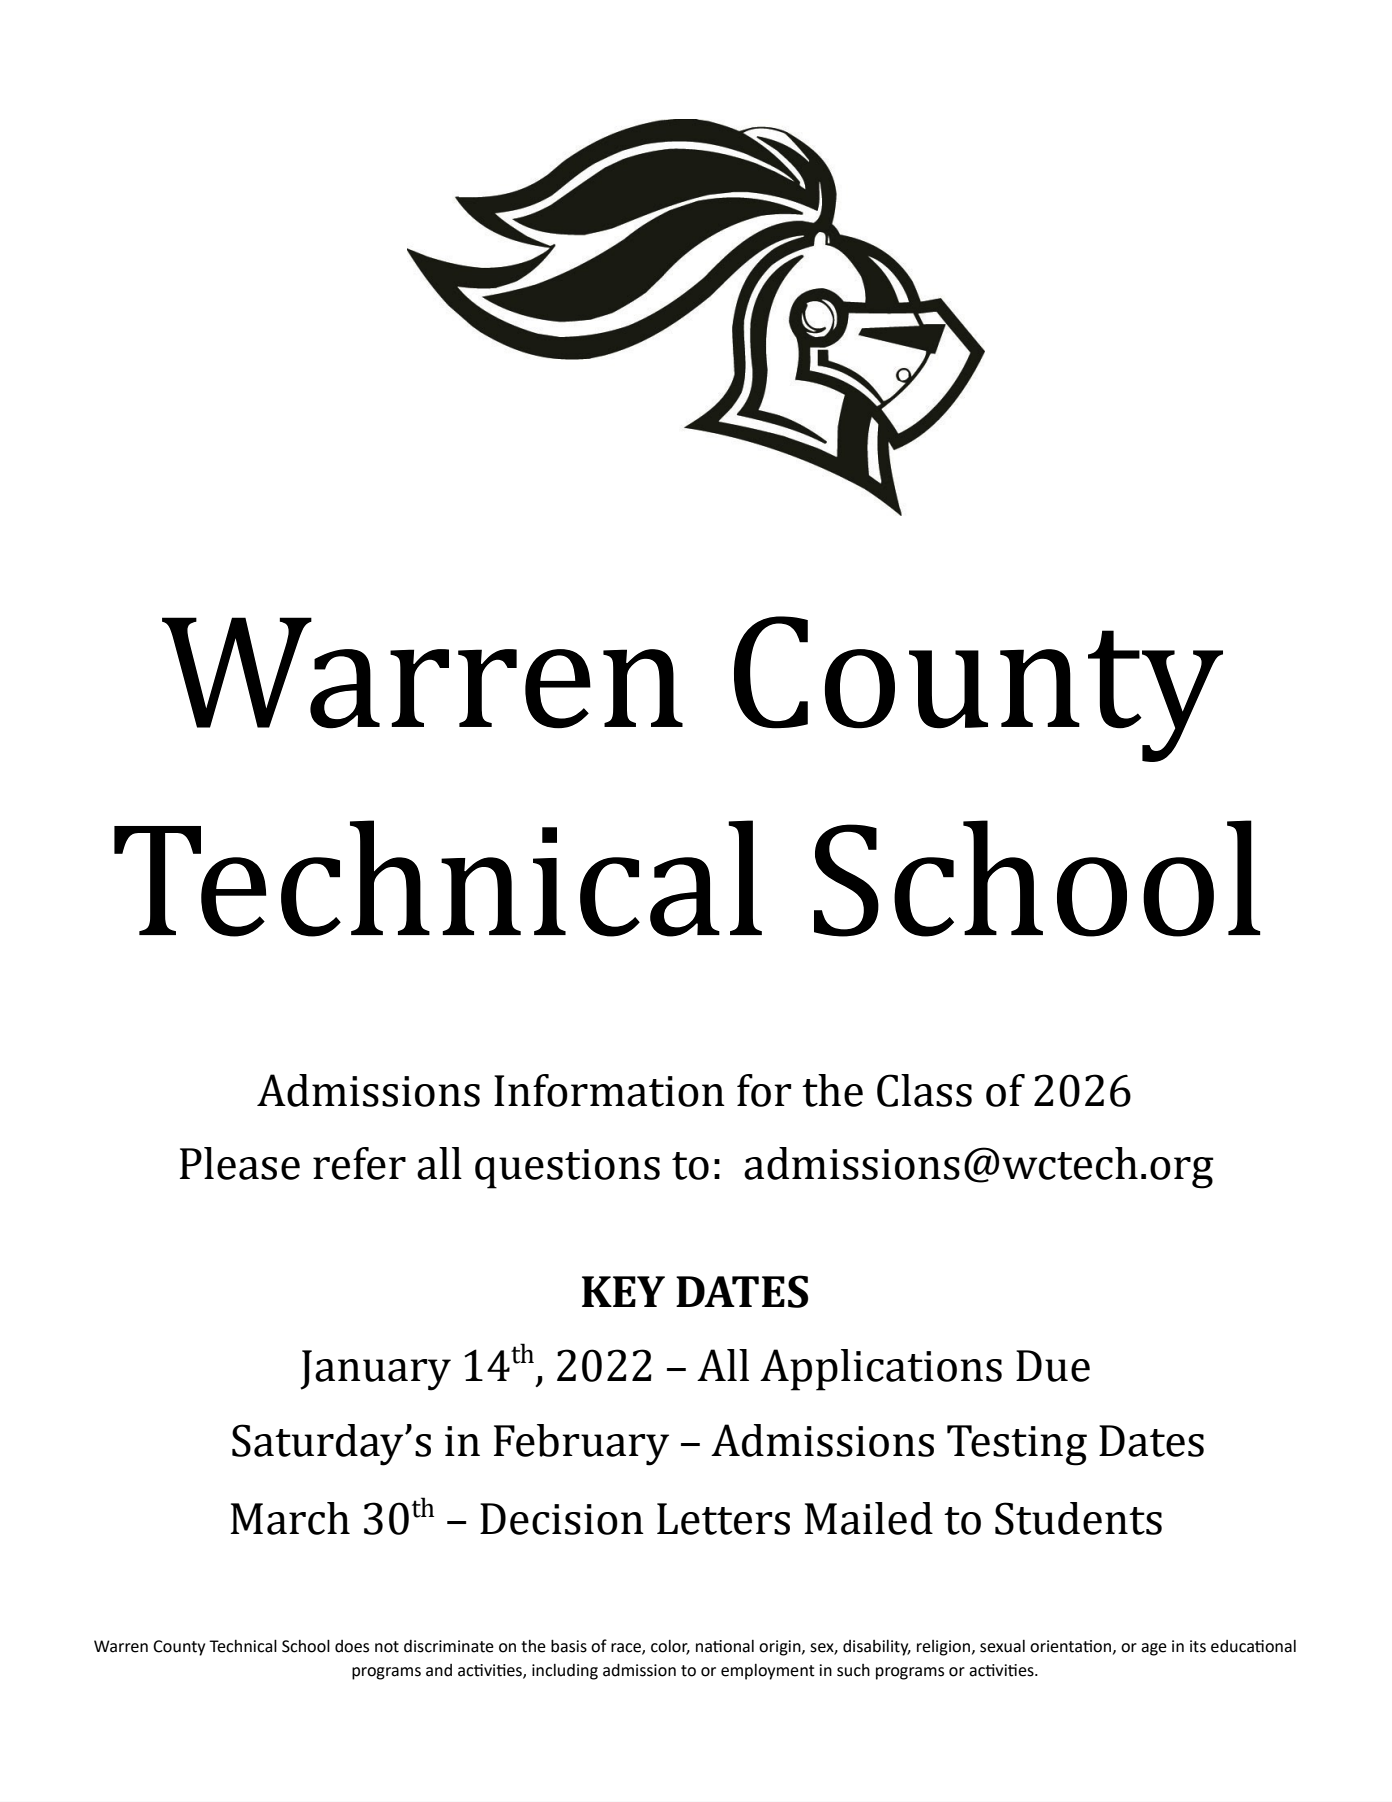  I want to click on Letters, so click(723, 1519).
